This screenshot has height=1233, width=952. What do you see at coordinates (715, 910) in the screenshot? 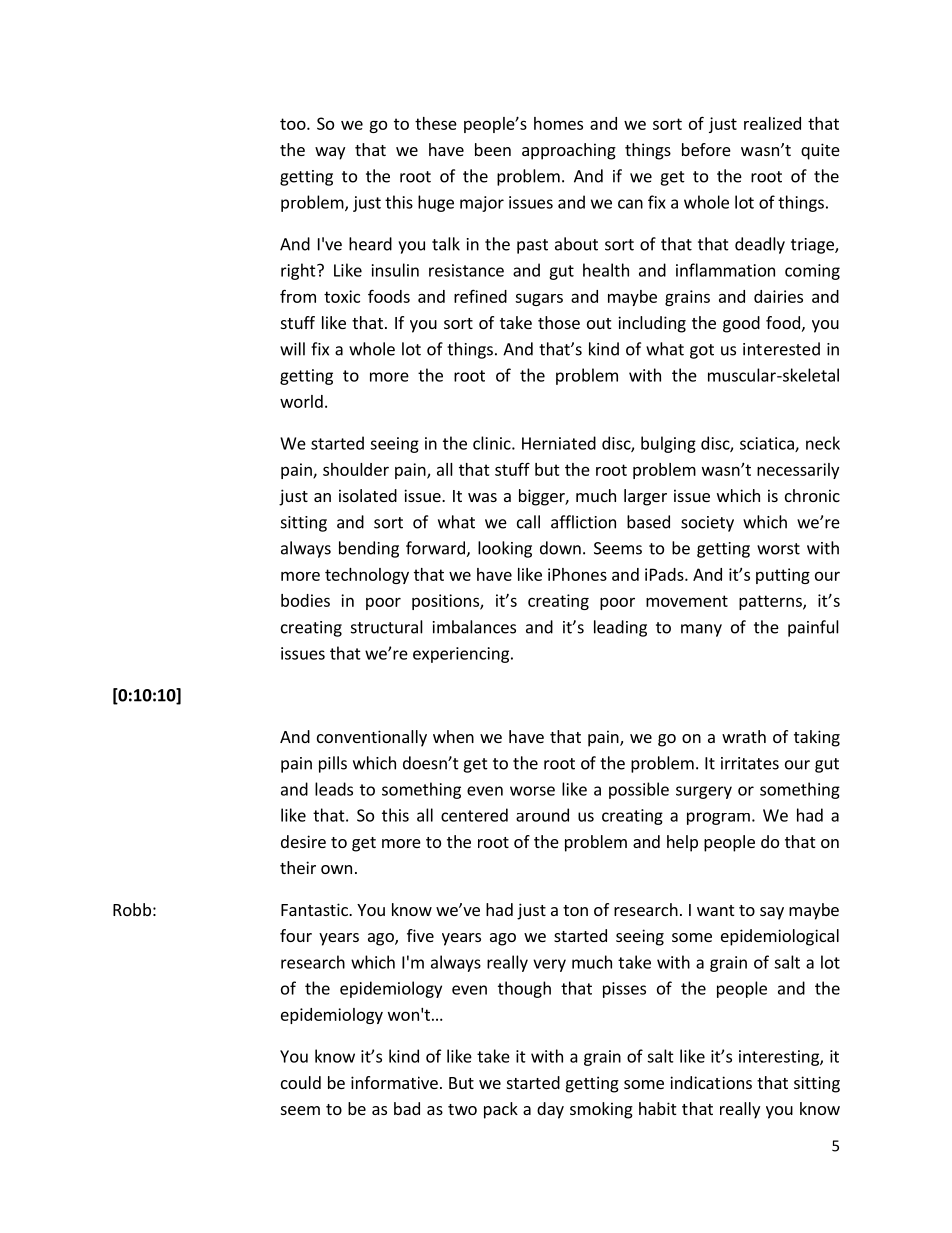
I see `want` at bounding box center [715, 910].
